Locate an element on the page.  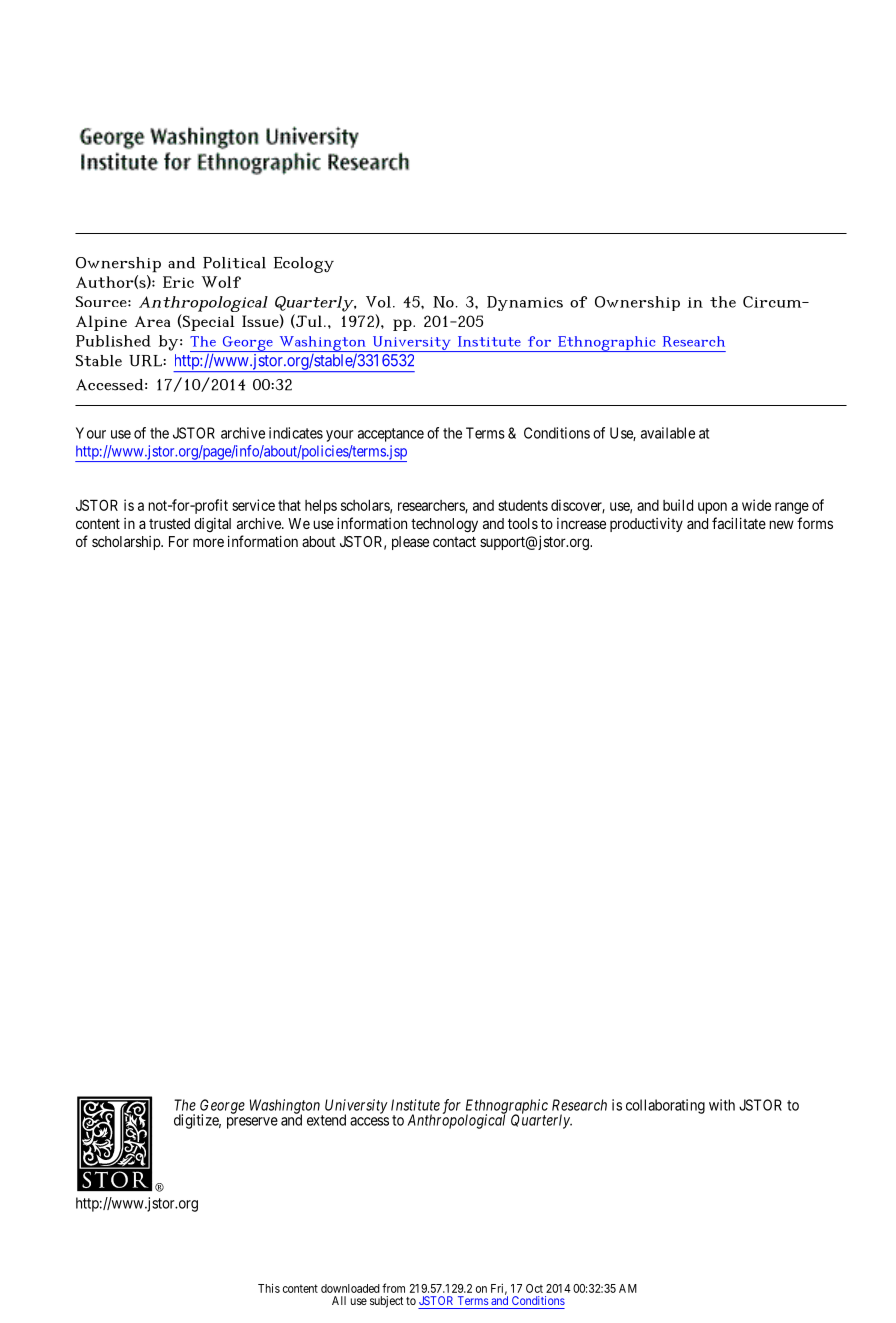
extend is located at coordinates (326, 1120).
